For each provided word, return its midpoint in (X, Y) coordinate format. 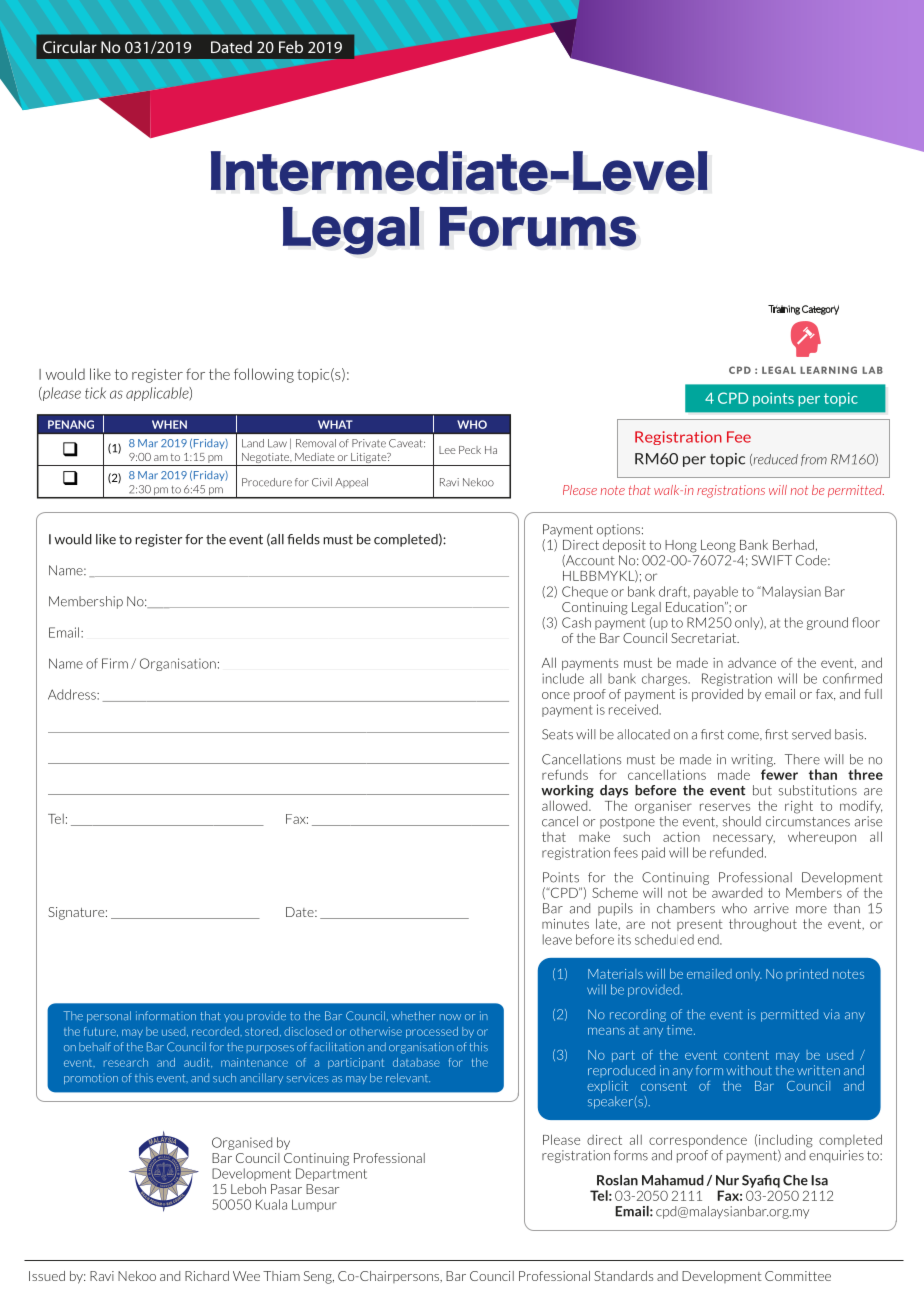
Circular (70, 47)
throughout (763, 925)
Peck (470, 450)
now (450, 1017)
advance (752, 662)
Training (784, 310)
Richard (207, 1276)
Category (820, 310)
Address (73, 694)
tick (95, 393)
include (563, 678)
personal (109, 1016)
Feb (291, 47)
